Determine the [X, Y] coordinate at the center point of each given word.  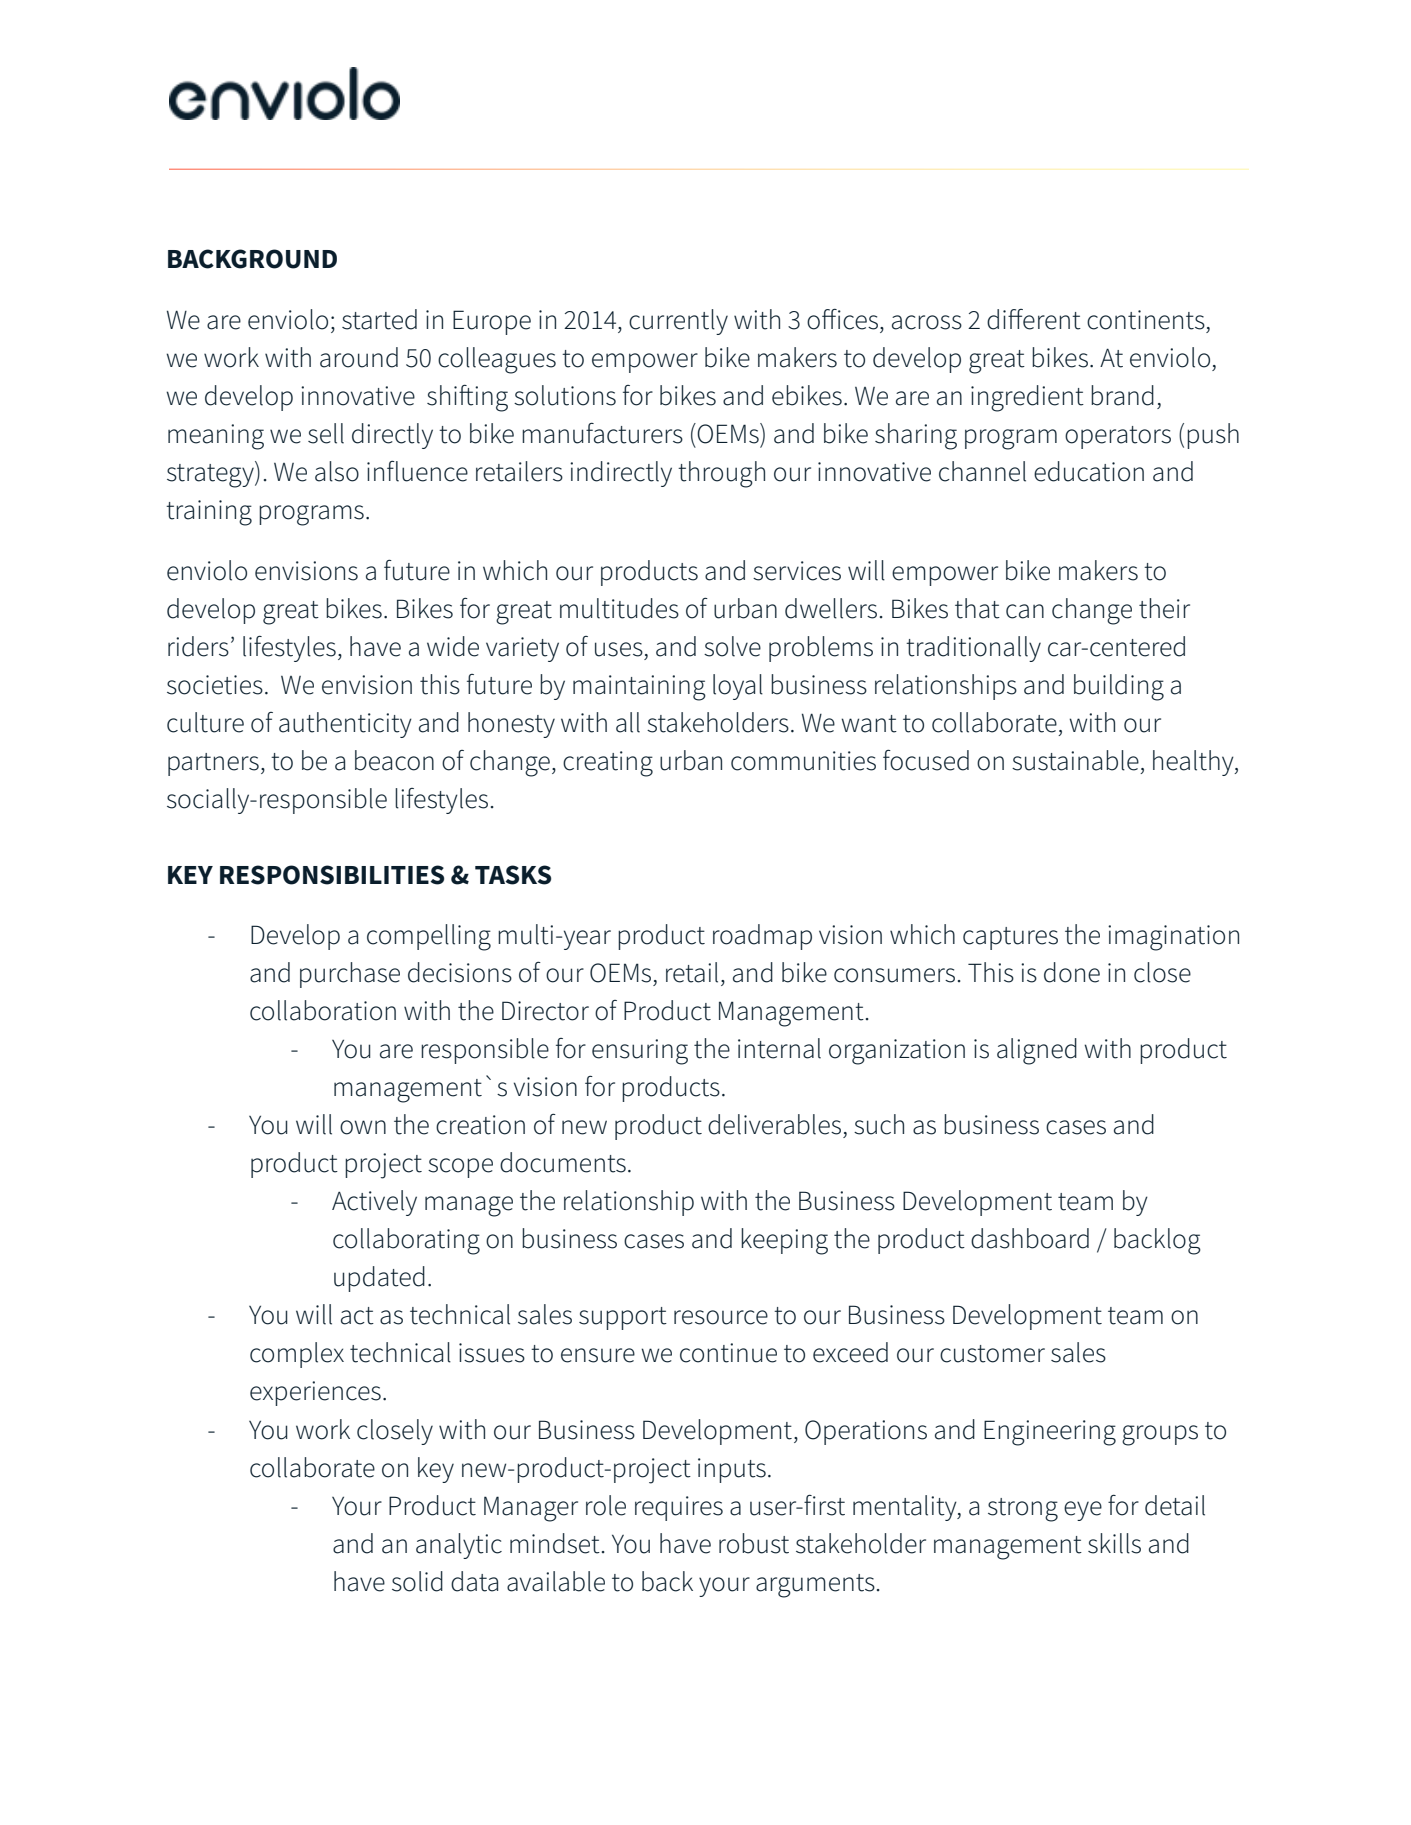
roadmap [762, 937]
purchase [350, 975]
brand [1122, 395]
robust [754, 1543]
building [1119, 687]
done [1072, 972]
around [359, 357]
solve [732, 646]
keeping [784, 1241]
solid [417, 1581]
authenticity [345, 725]
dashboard [1030, 1238]
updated [379, 1279]
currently [678, 322]
